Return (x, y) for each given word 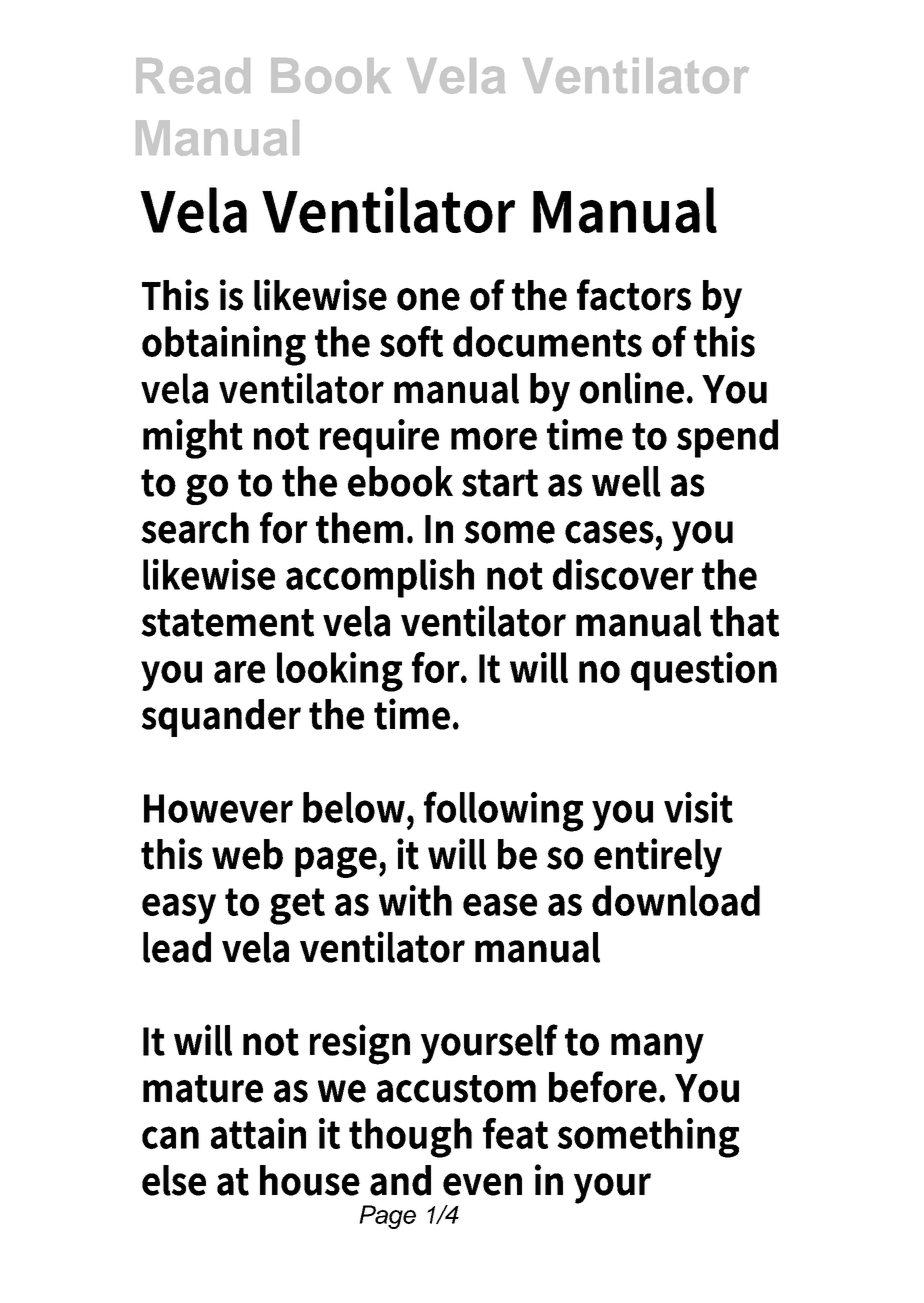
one (428, 299)
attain (258, 1133)
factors (634, 295)
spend (727, 438)
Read (193, 76)
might (193, 439)
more (494, 439)
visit (698, 807)
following (503, 811)
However (218, 808)
